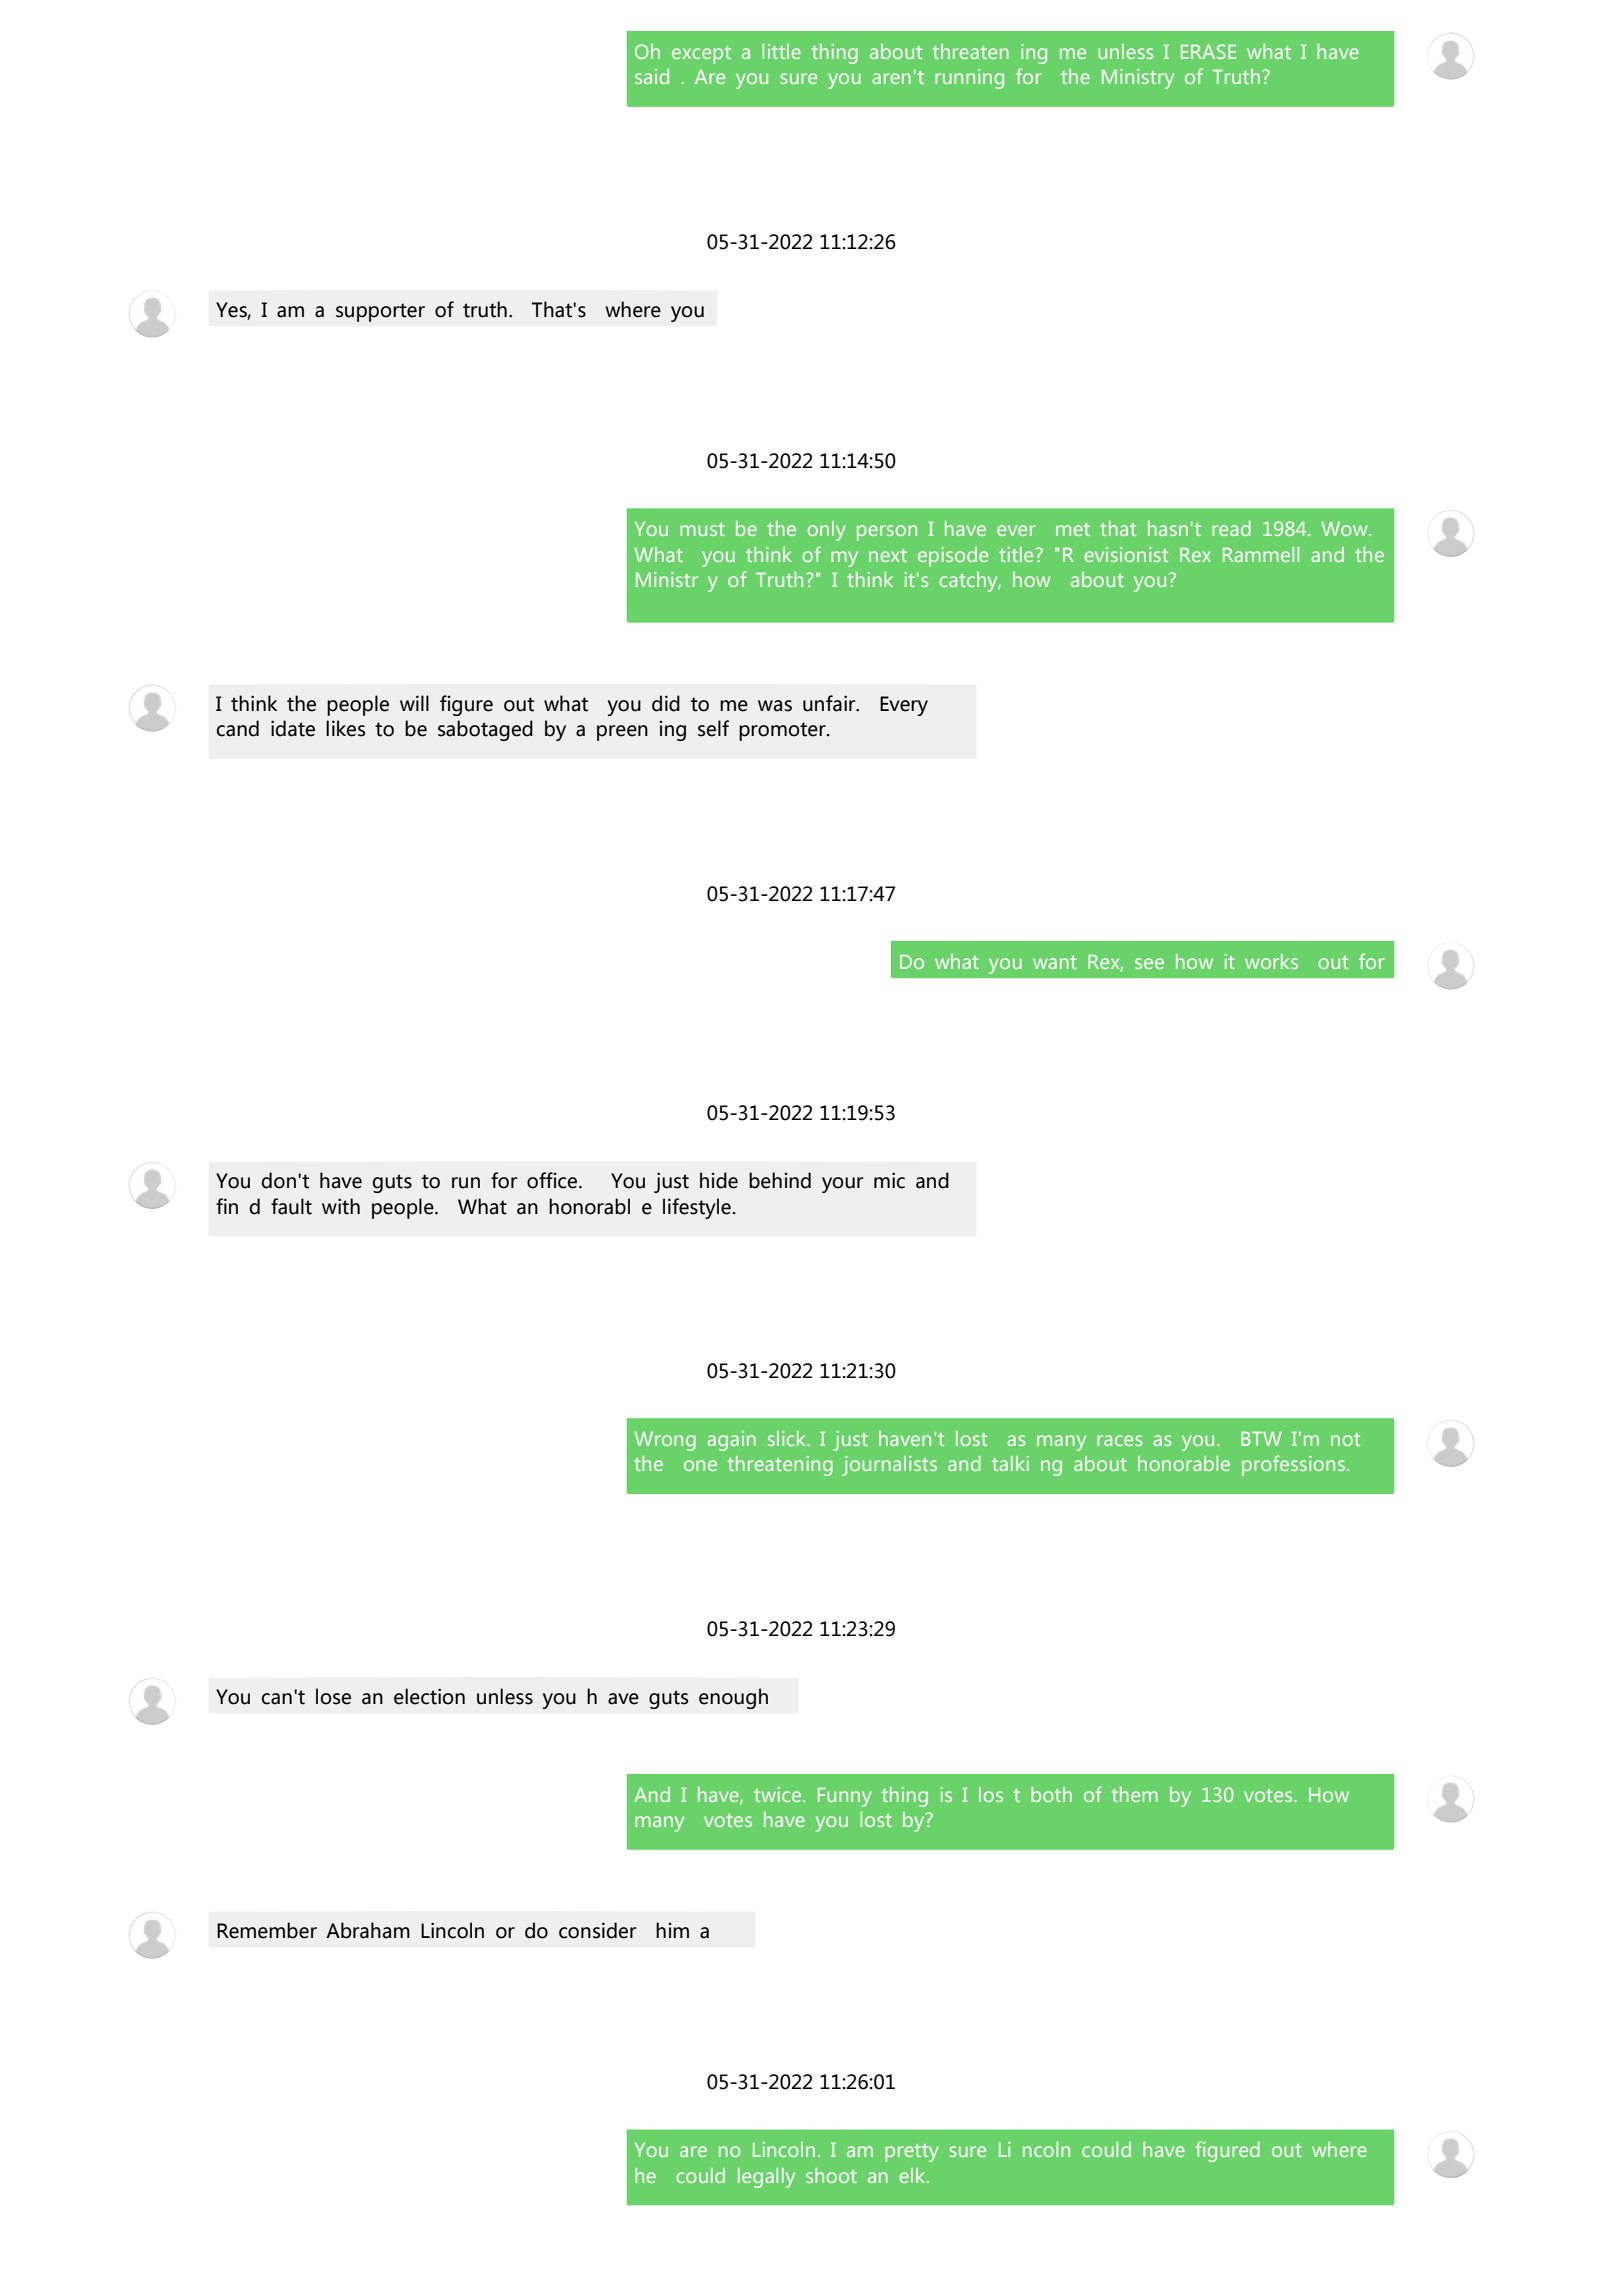 The image size is (1603, 2270). What do you see at coordinates (780, 1180) in the image?
I see `behind` at bounding box center [780, 1180].
